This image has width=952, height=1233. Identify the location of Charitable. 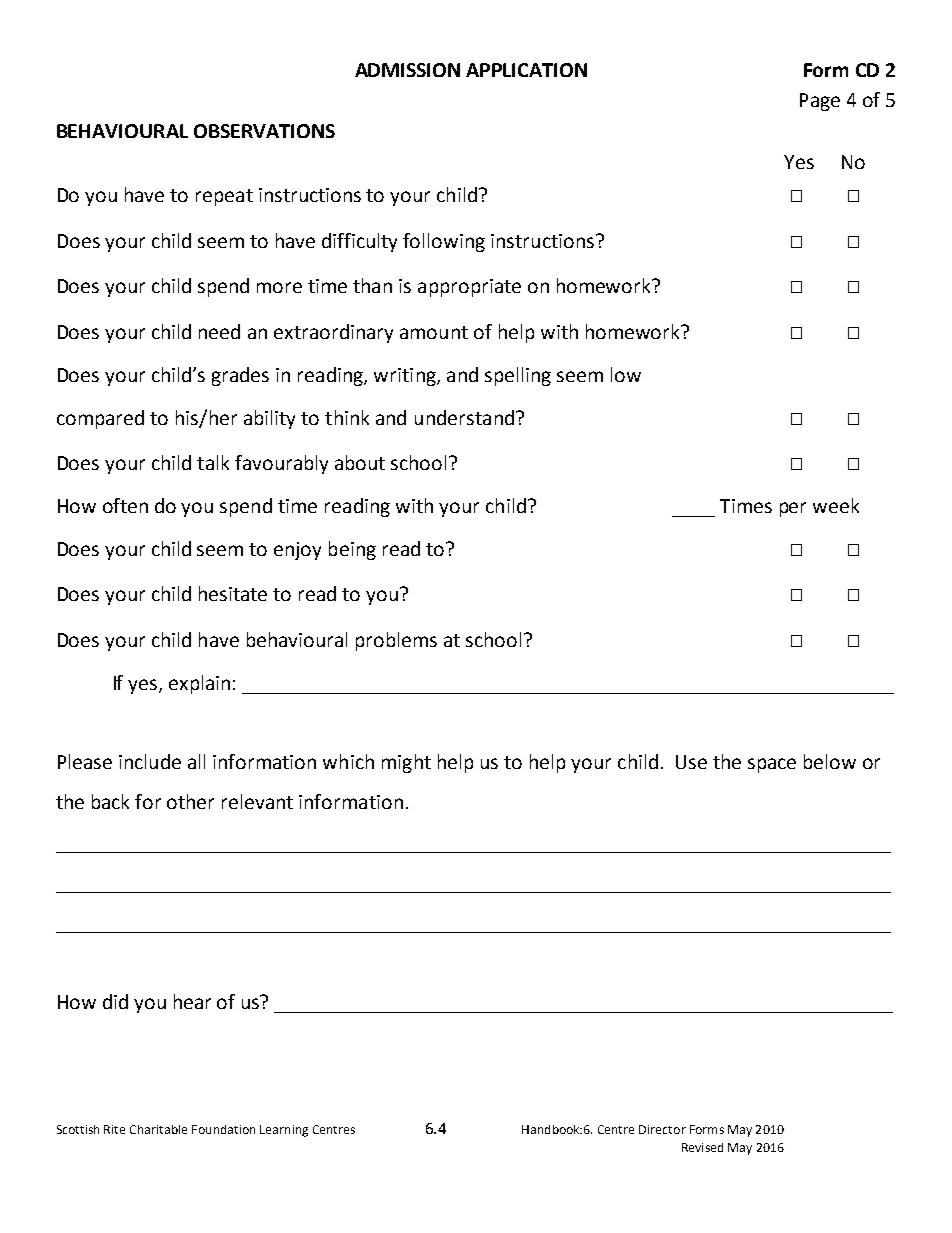
(158, 1129).
